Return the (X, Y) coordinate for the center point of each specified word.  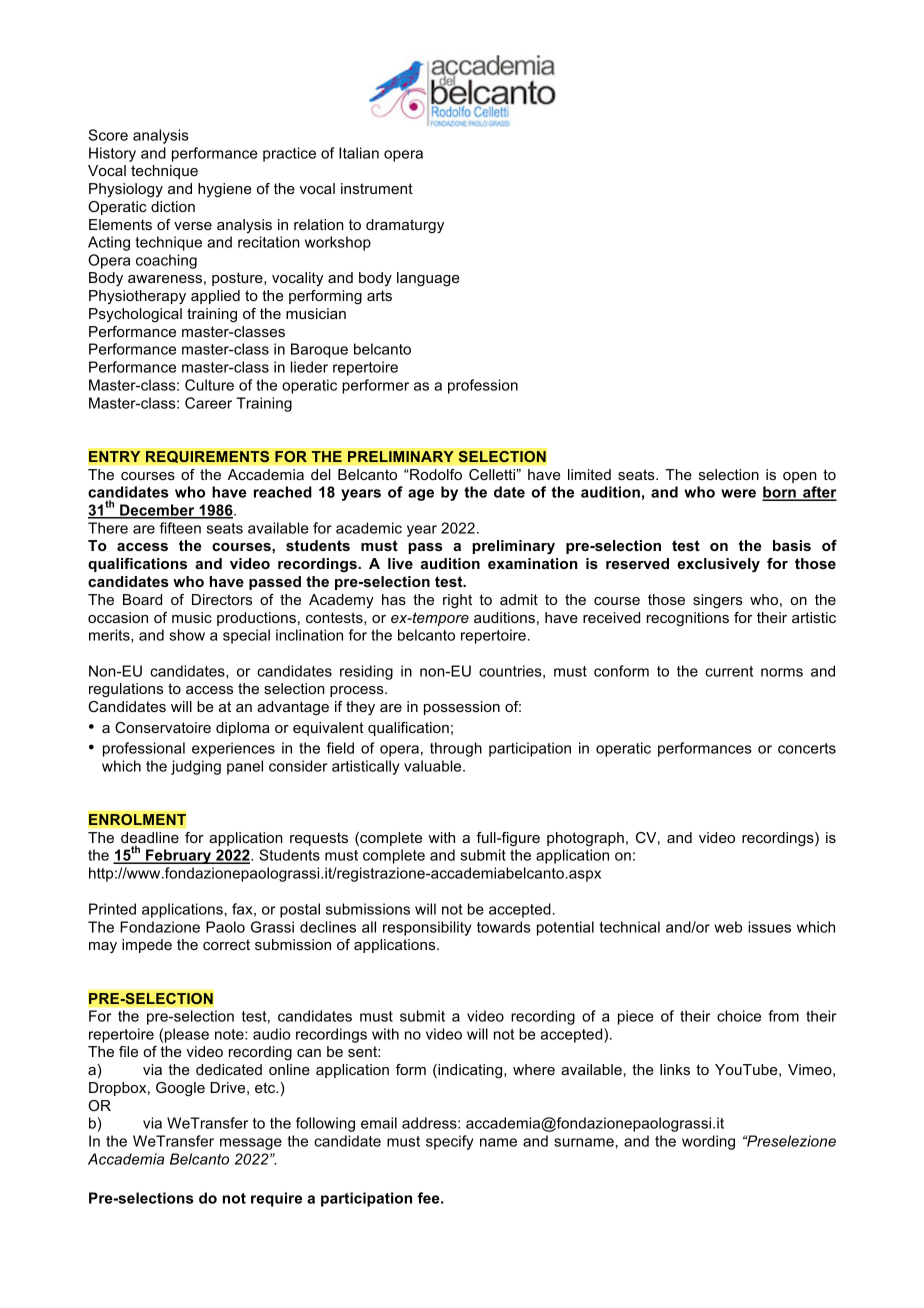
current (729, 671)
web (728, 927)
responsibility (427, 928)
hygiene (225, 190)
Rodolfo (435, 474)
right (457, 601)
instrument (377, 188)
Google (180, 1089)
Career (208, 403)
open (800, 477)
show (187, 635)
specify (449, 1142)
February (179, 856)
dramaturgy (405, 226)
